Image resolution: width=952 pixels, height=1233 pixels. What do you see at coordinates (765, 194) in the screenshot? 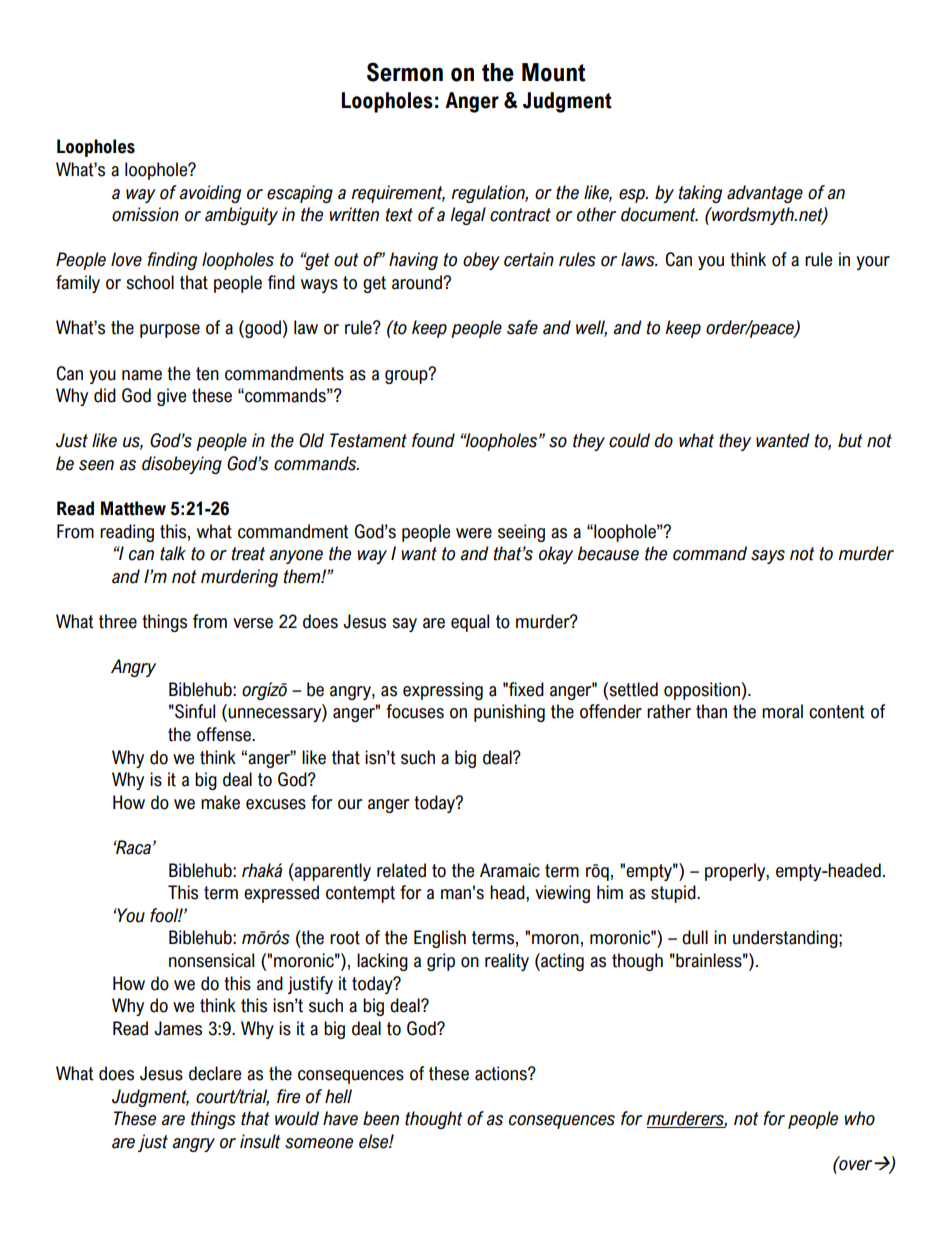
I see `advantage` at bounding box center [765, 194].
